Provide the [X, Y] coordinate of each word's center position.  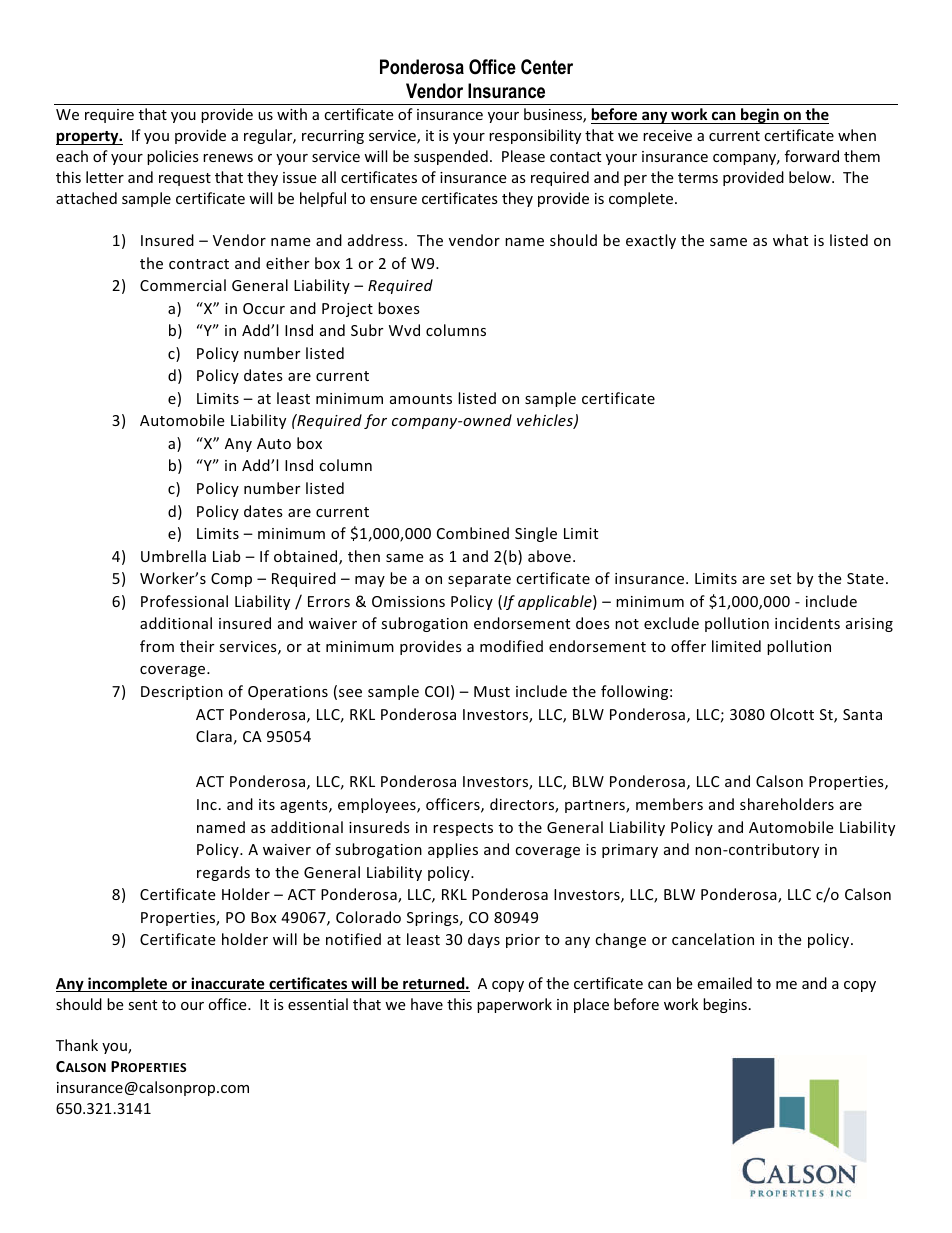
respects [463, 829]
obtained [307, 557]
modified [511, 646]
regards [223, 873]
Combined [473, 533]
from [157, 646]
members [669, 804]
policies [173, 157]
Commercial [183, 285]
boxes [399, 308]
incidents [807, 623]
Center [547, 67]
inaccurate [228, 984]
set [780, 579]
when [857, 135]
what [790, 240]
